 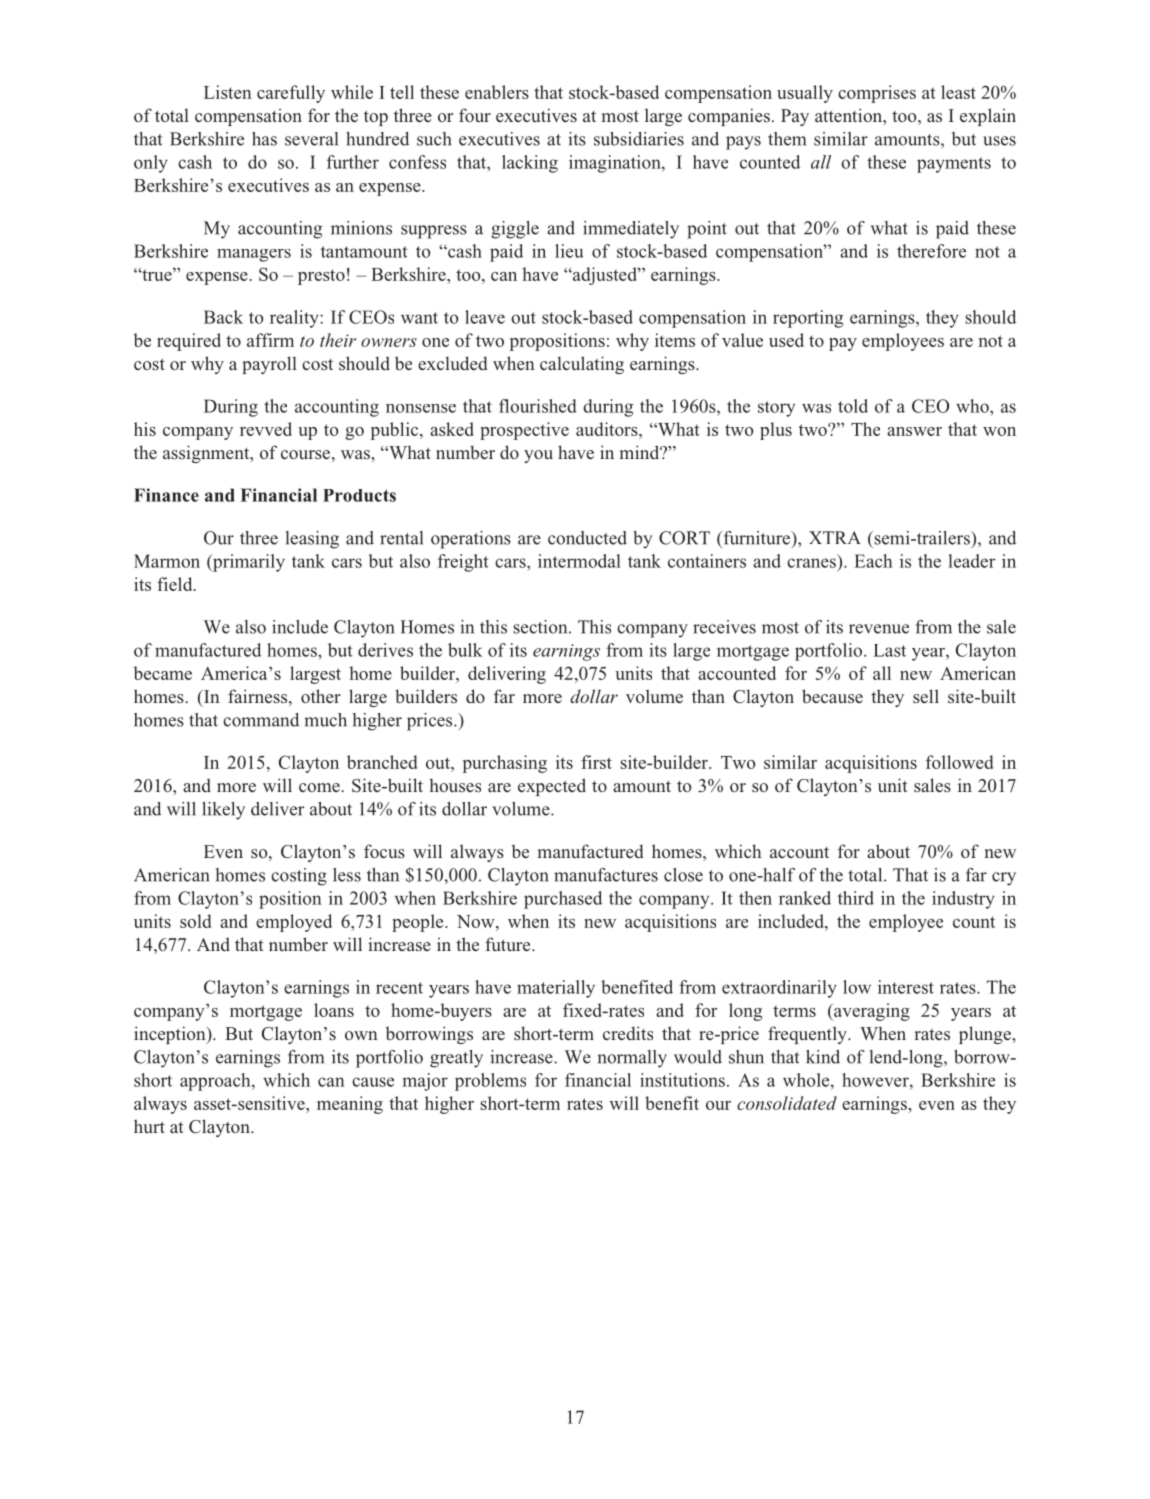 What do you see at coordinates (632, 1059) in the screenshot?
I see `normally` at bounding box center [632, 1059].
